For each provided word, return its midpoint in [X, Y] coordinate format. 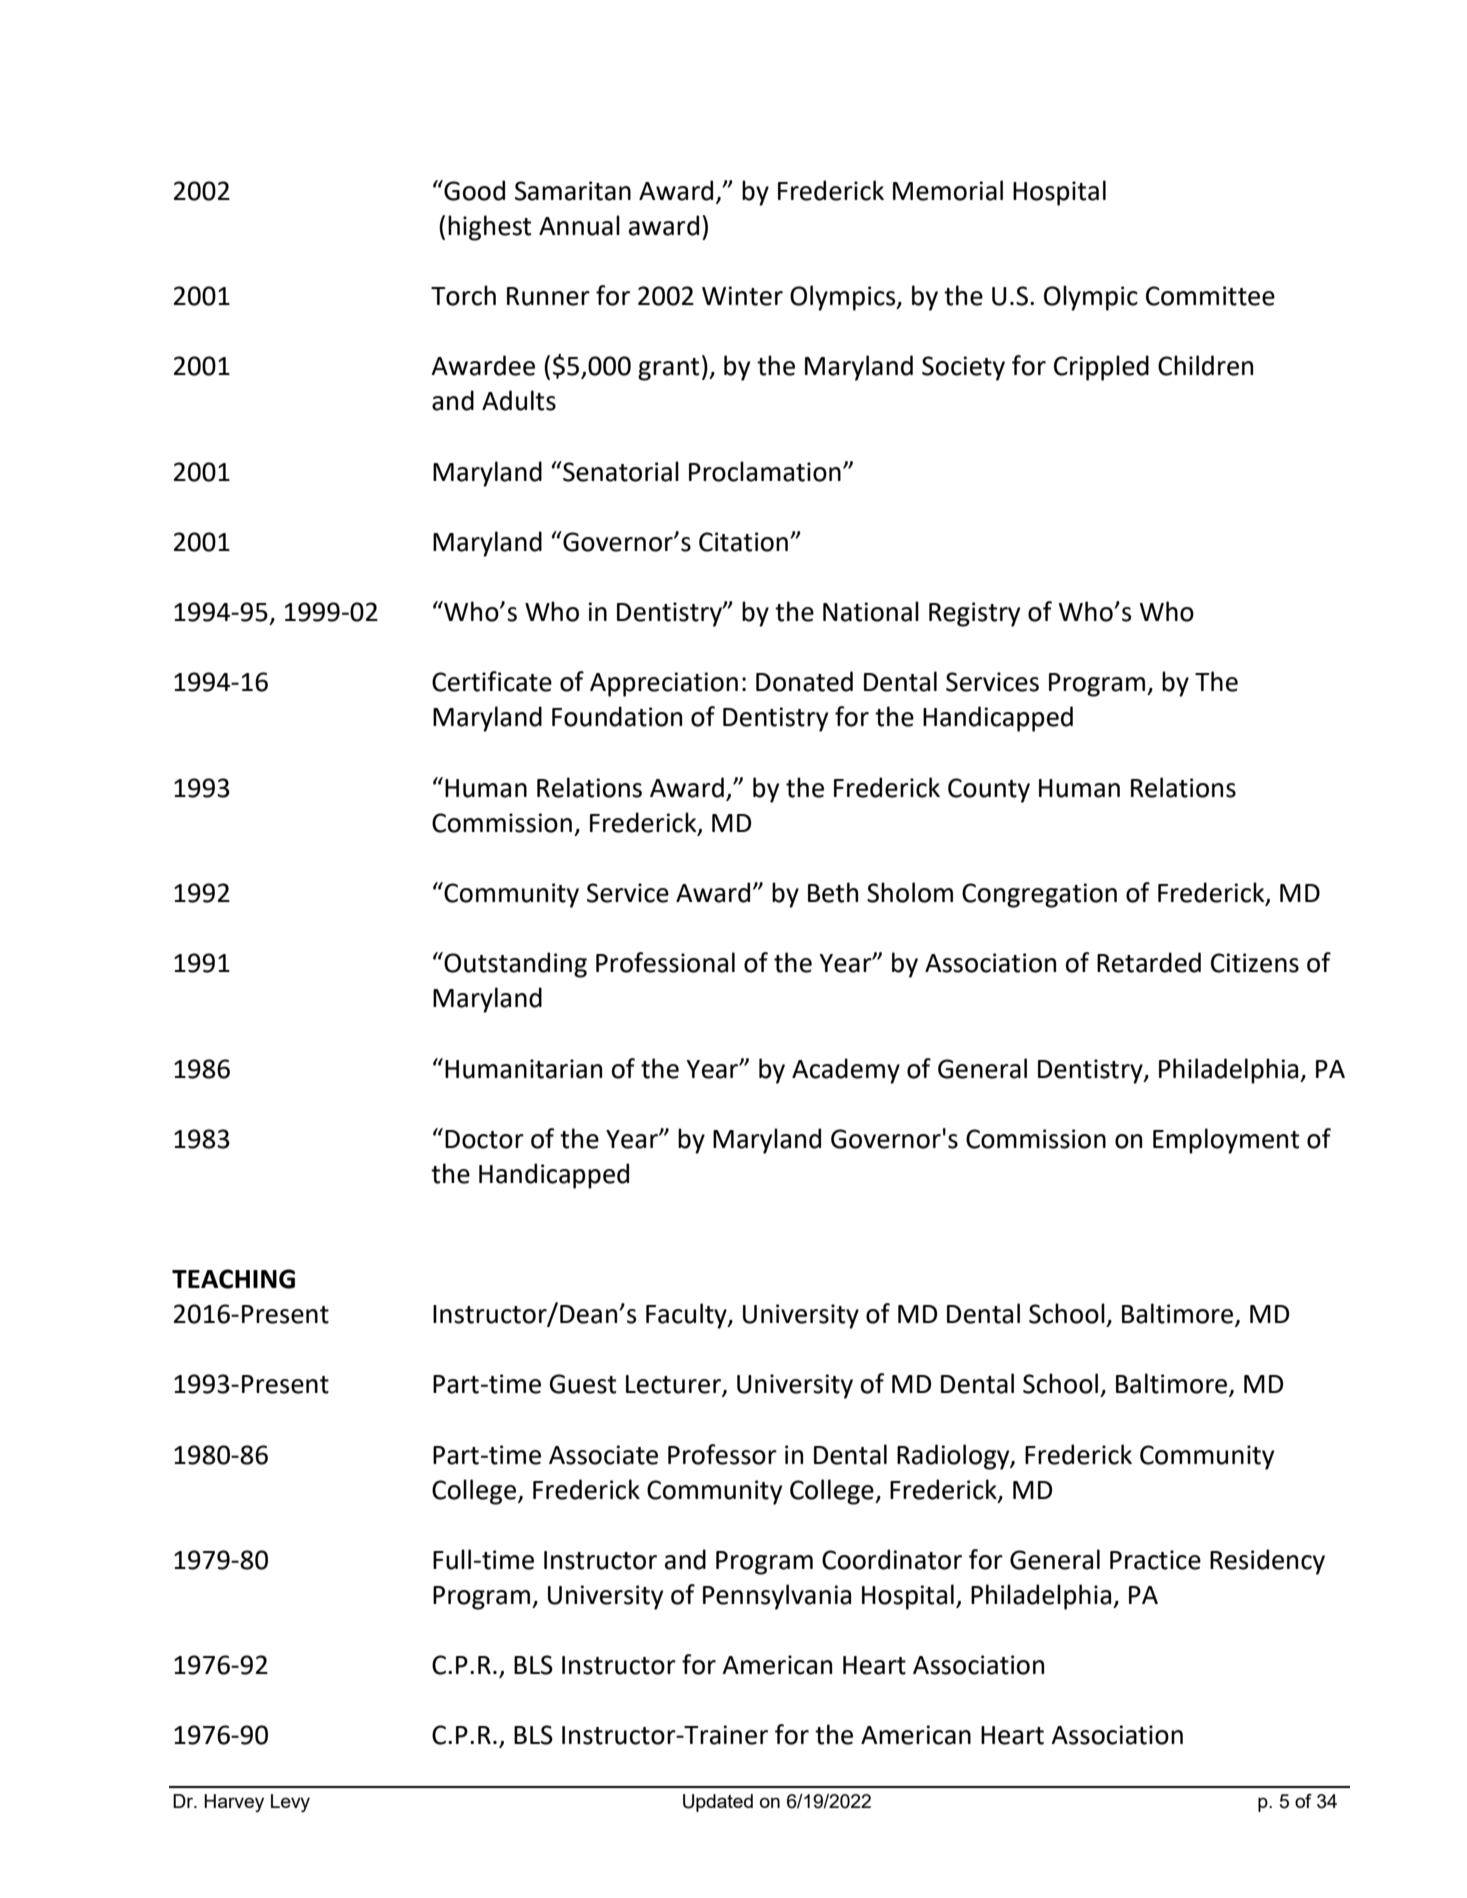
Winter [742, 296]
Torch [463, 295]
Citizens [1255, 963]
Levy [290, 1803]
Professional [665, 962]
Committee [1210, 296]
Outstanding [514, 965]
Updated [718, 1803]
